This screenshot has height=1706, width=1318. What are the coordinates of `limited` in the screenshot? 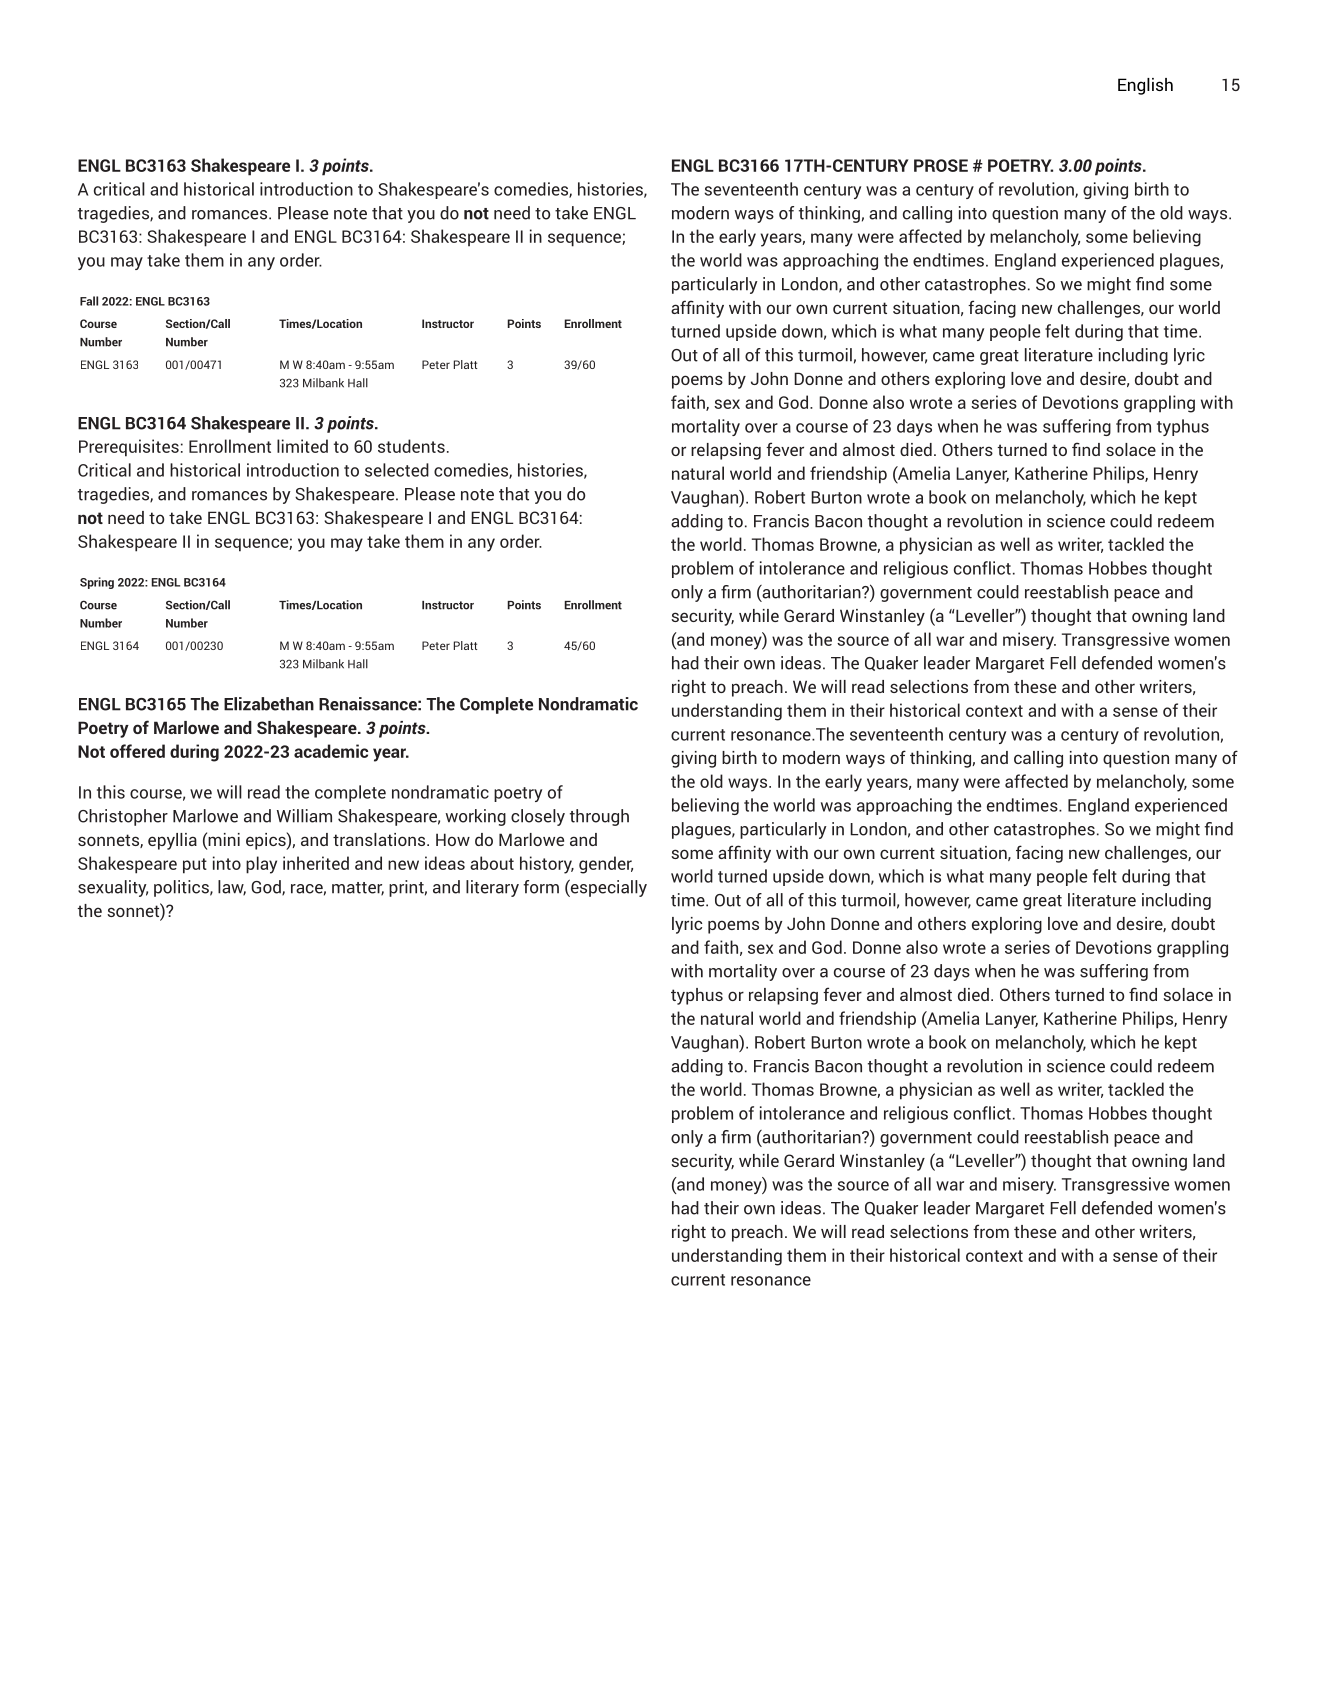 It's located at (302, 446).
